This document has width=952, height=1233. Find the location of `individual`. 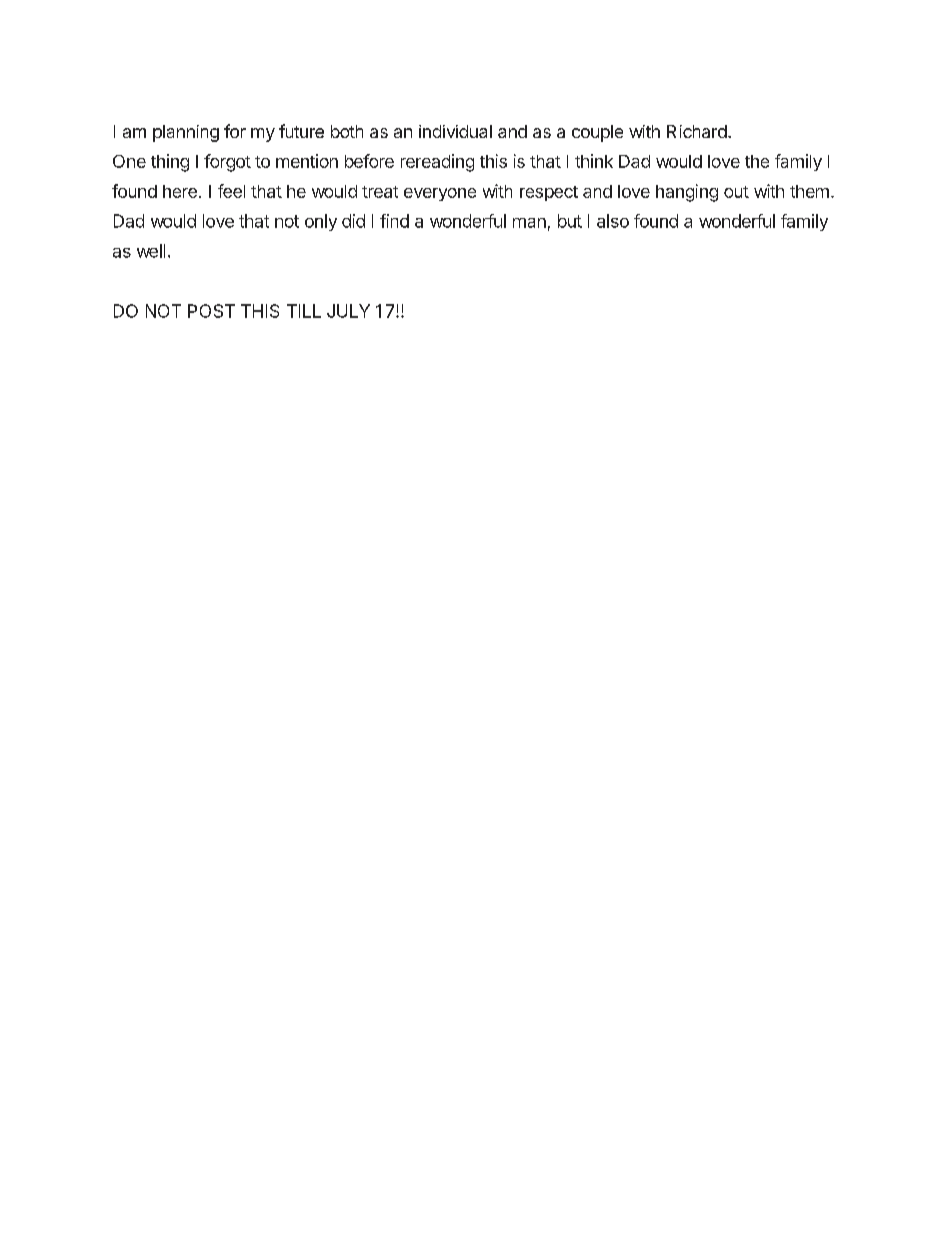

individual is located at coordinates (455, 131).
